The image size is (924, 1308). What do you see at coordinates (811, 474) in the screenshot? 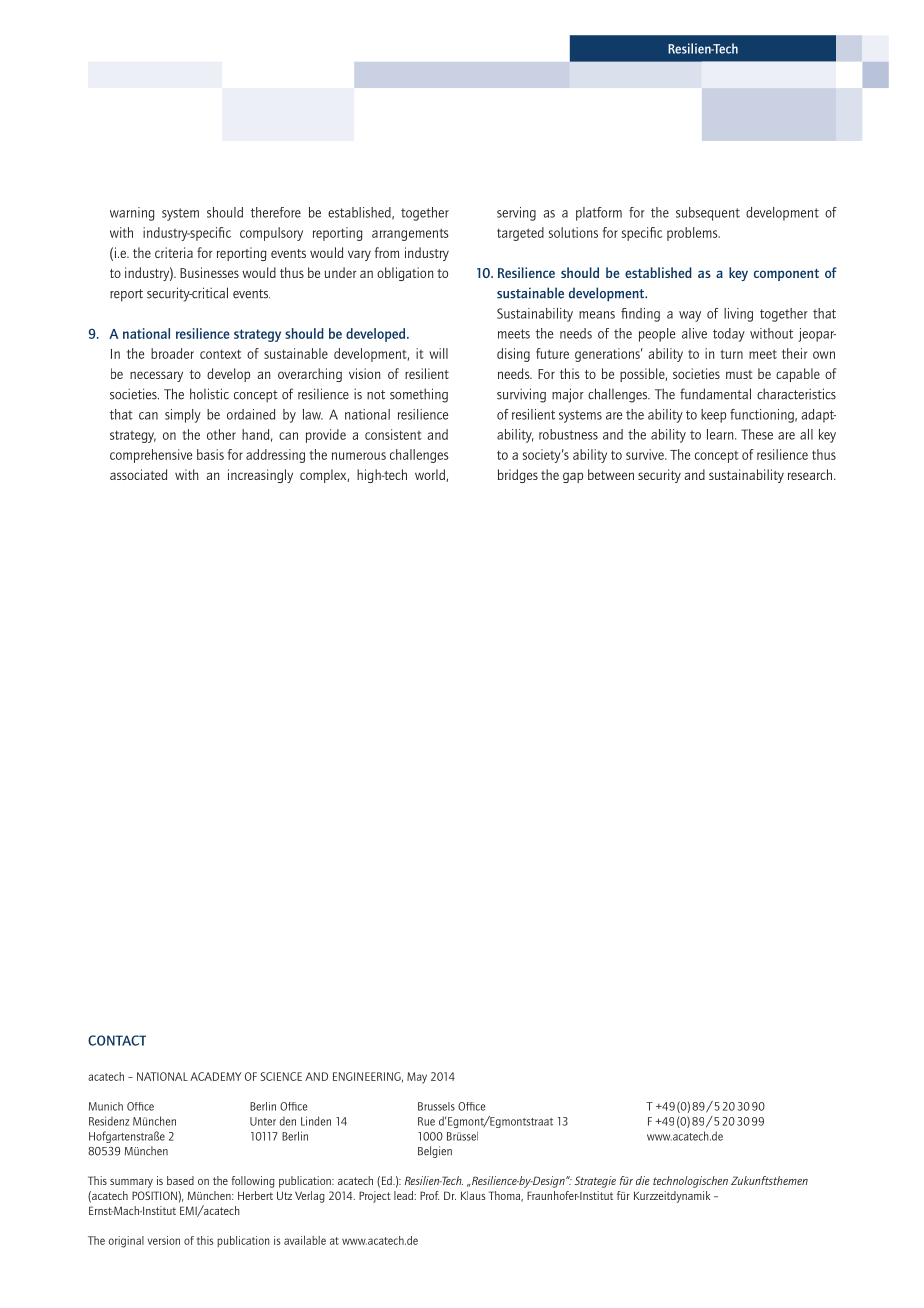
I see `research` at bounding box center [811, 474].
